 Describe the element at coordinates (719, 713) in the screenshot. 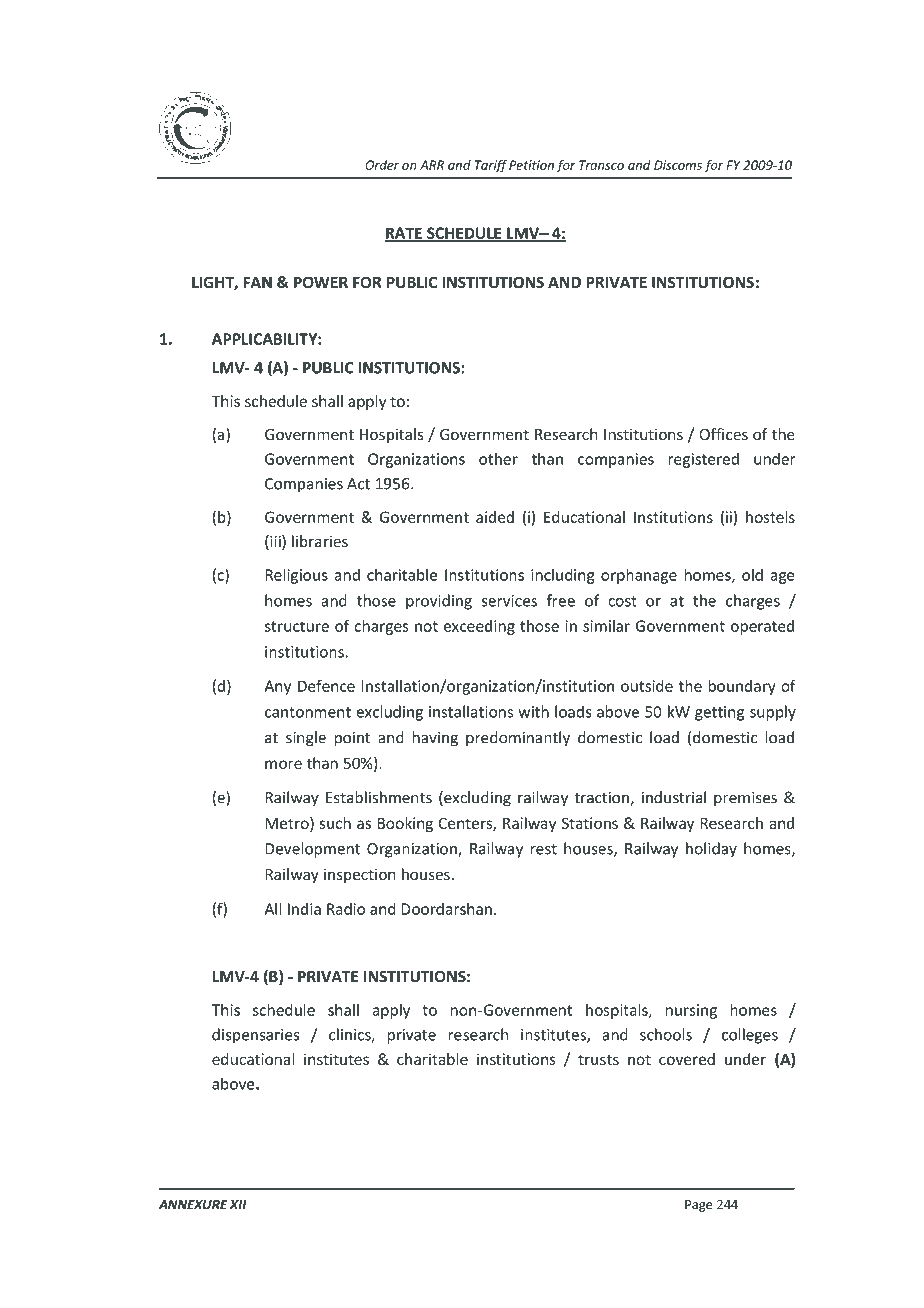

I see `getting` at that location.
